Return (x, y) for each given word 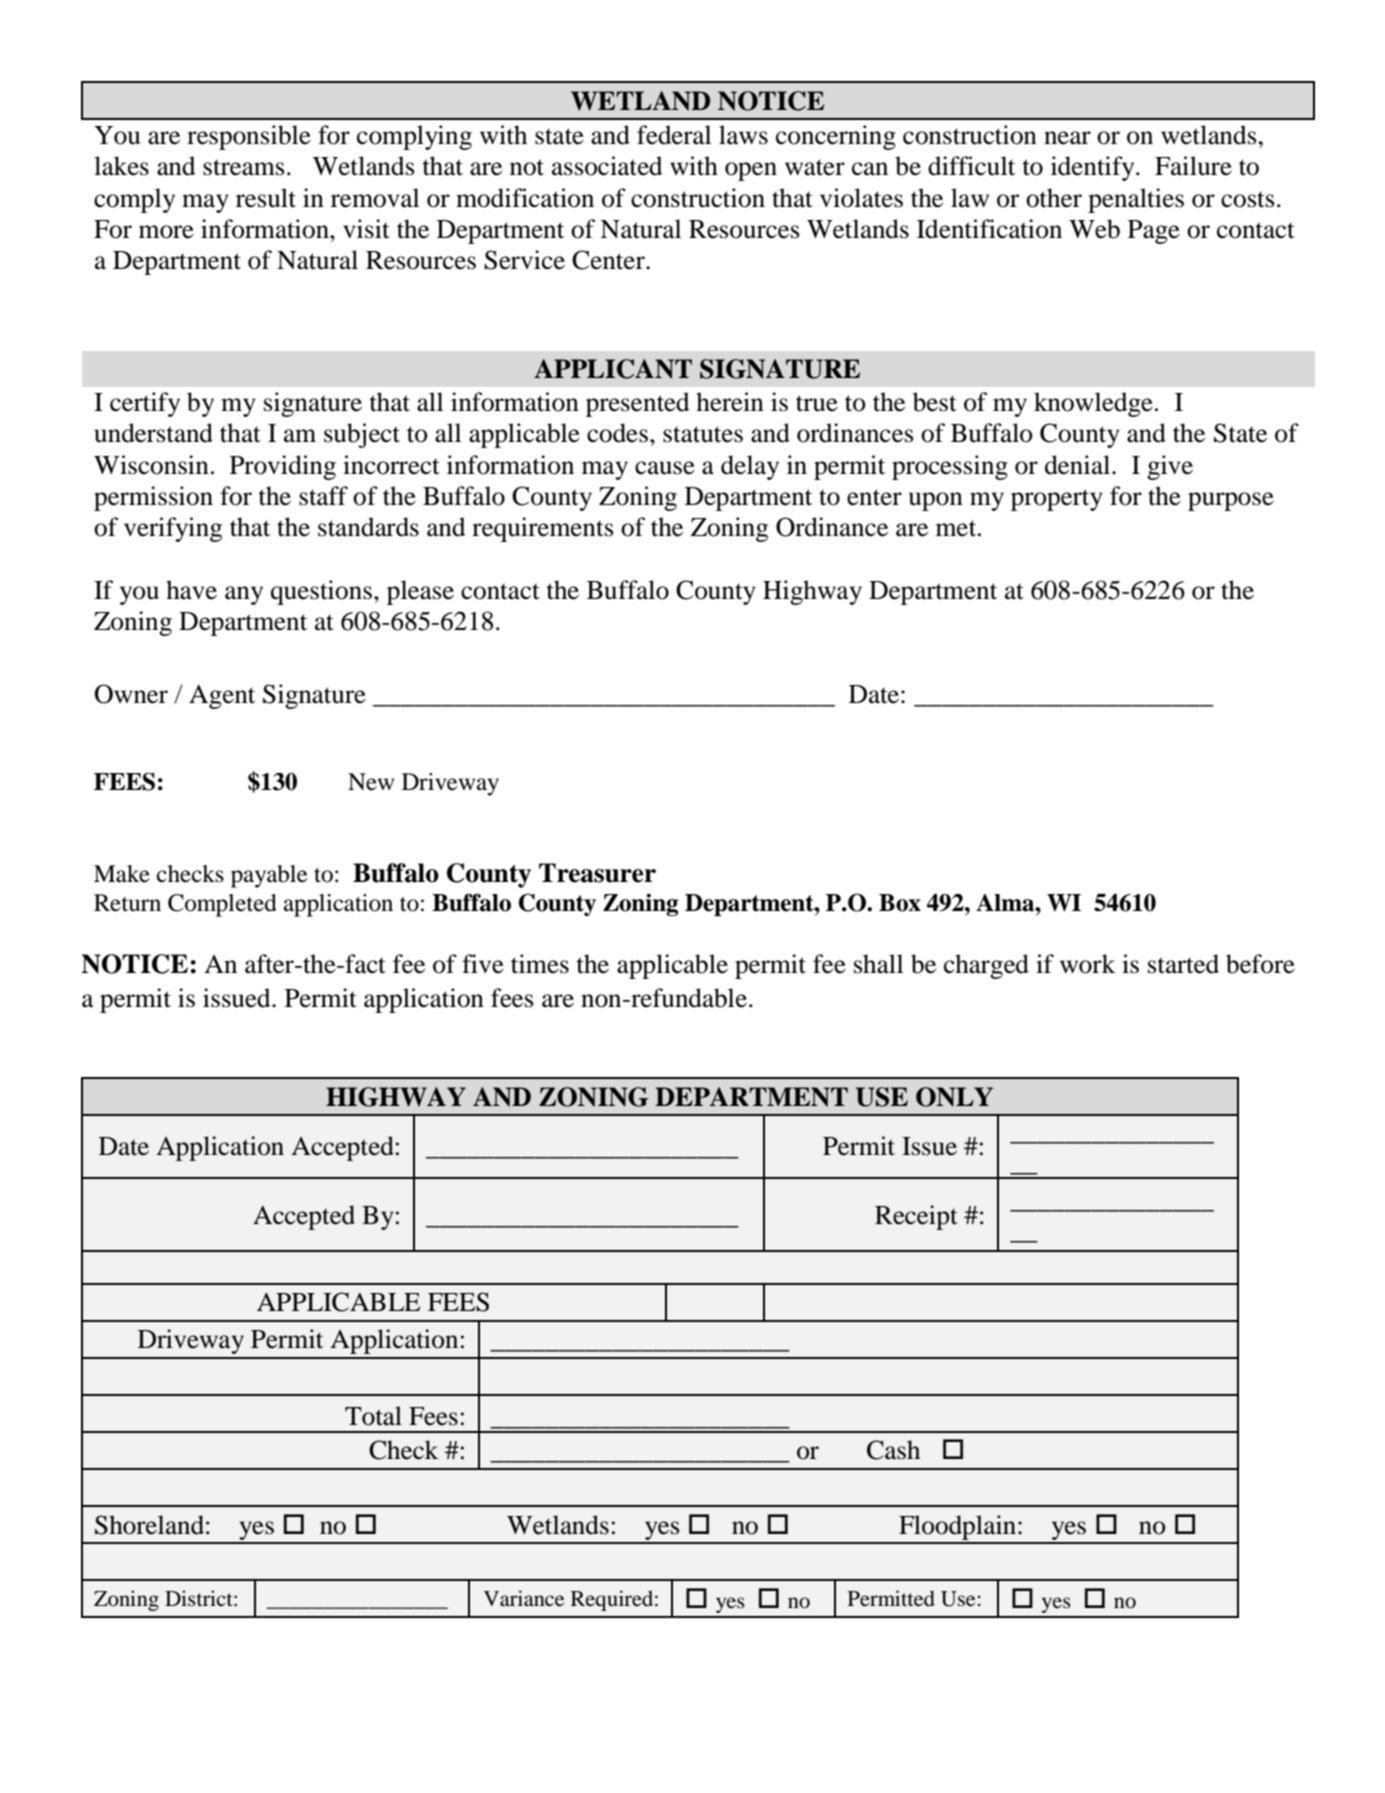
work (1088, 964)
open (751, 171)
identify (1094, 168)
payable (269, 876)
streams (244, 167)
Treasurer (597, 873)
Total (373, 1416)
